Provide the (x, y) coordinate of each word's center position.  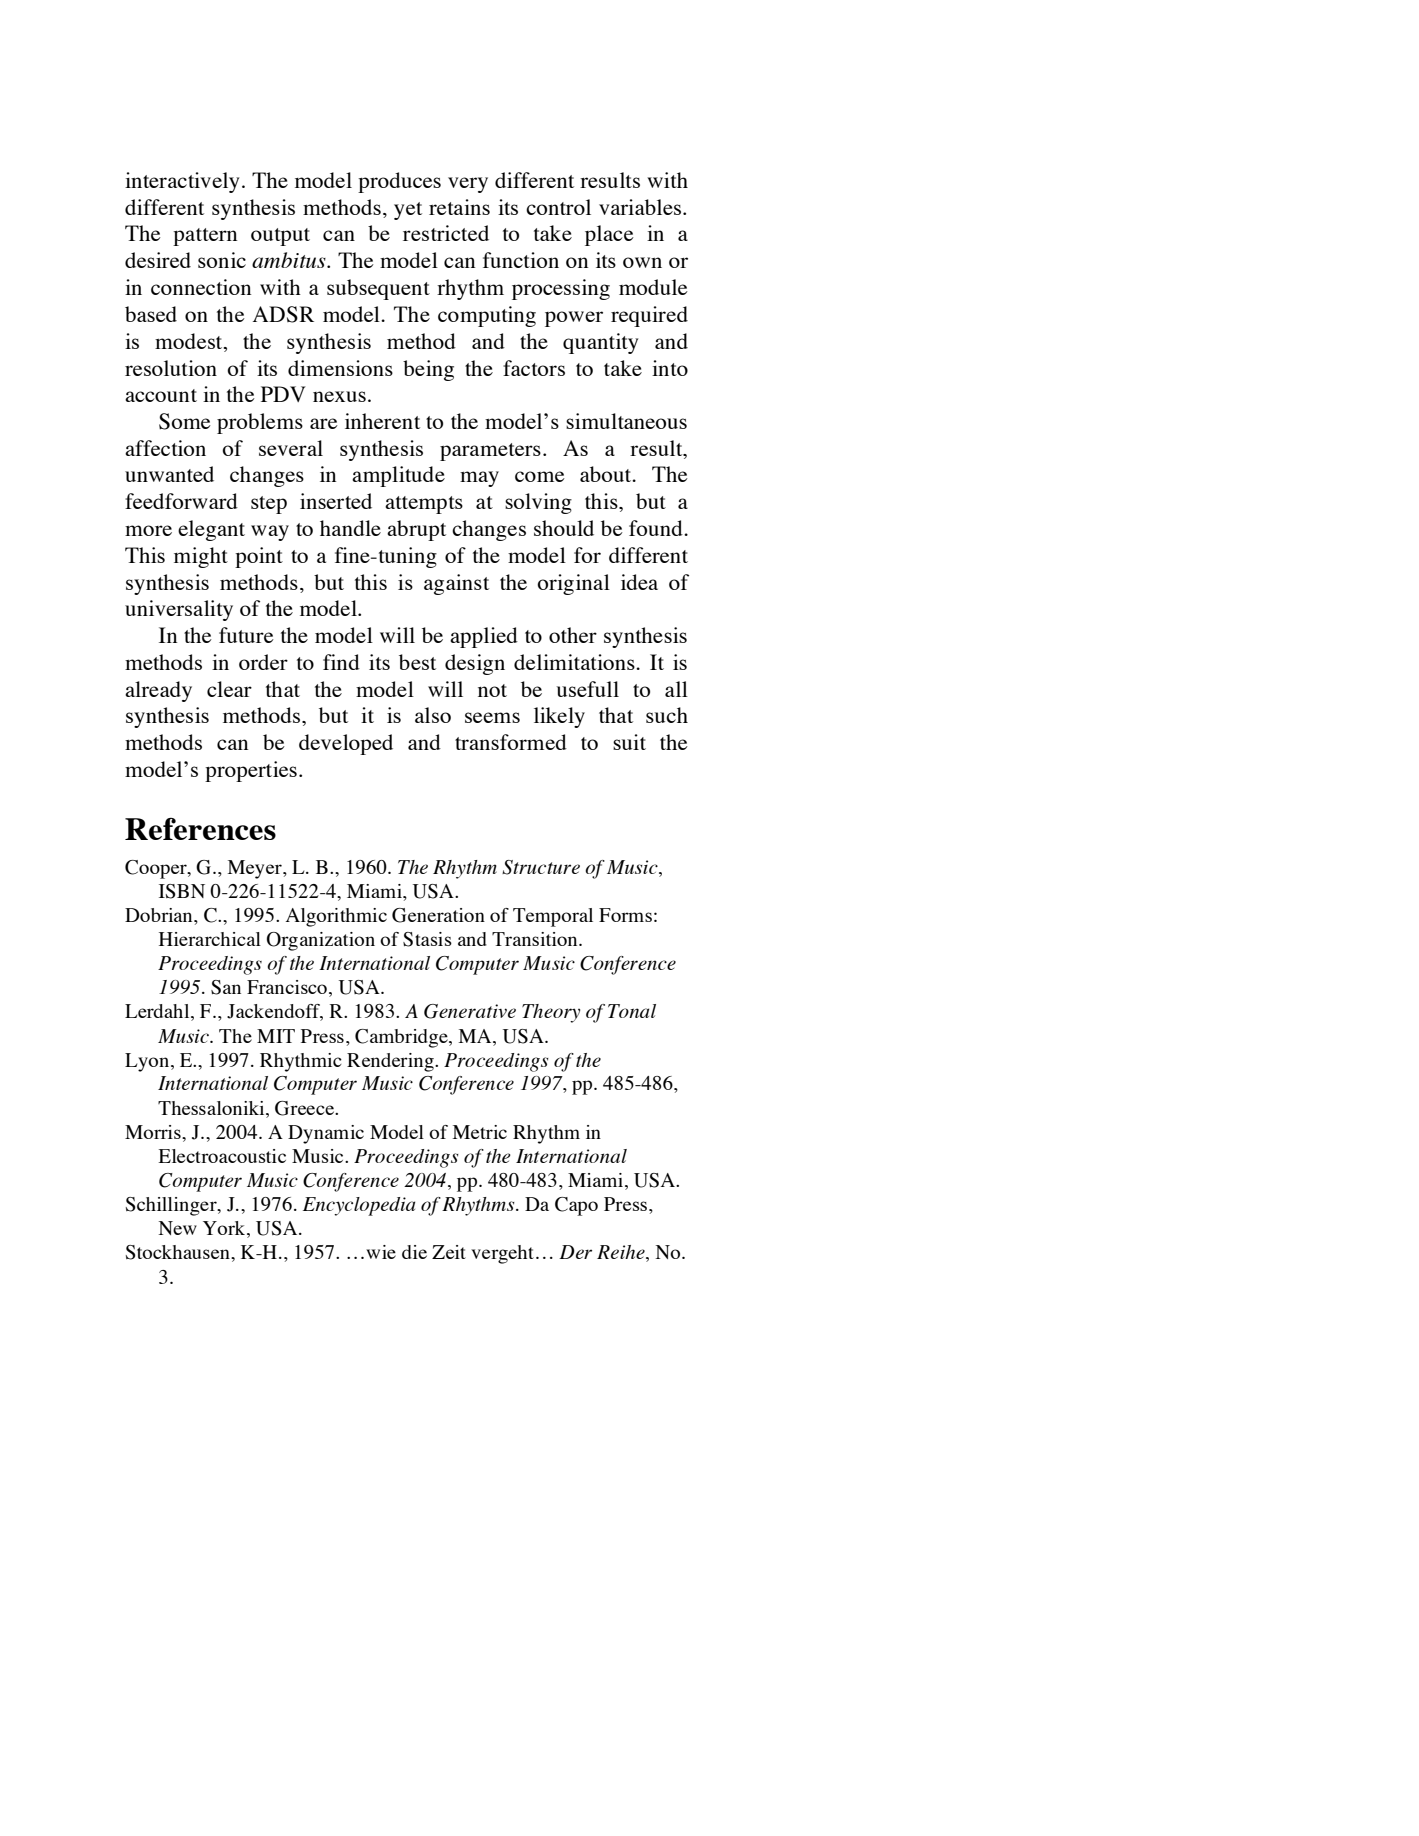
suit (629, 742)
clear (229, 689)
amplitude (398, 476)
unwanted (169, 474)
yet (408, 211)
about (607, 474)
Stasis (427, 939)
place (609, 235)
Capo (576, 1206)
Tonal (632, 1011)
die (414, 1252)
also (433, 715)
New (178, 1228)
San (226, 987)
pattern (205, 237)
